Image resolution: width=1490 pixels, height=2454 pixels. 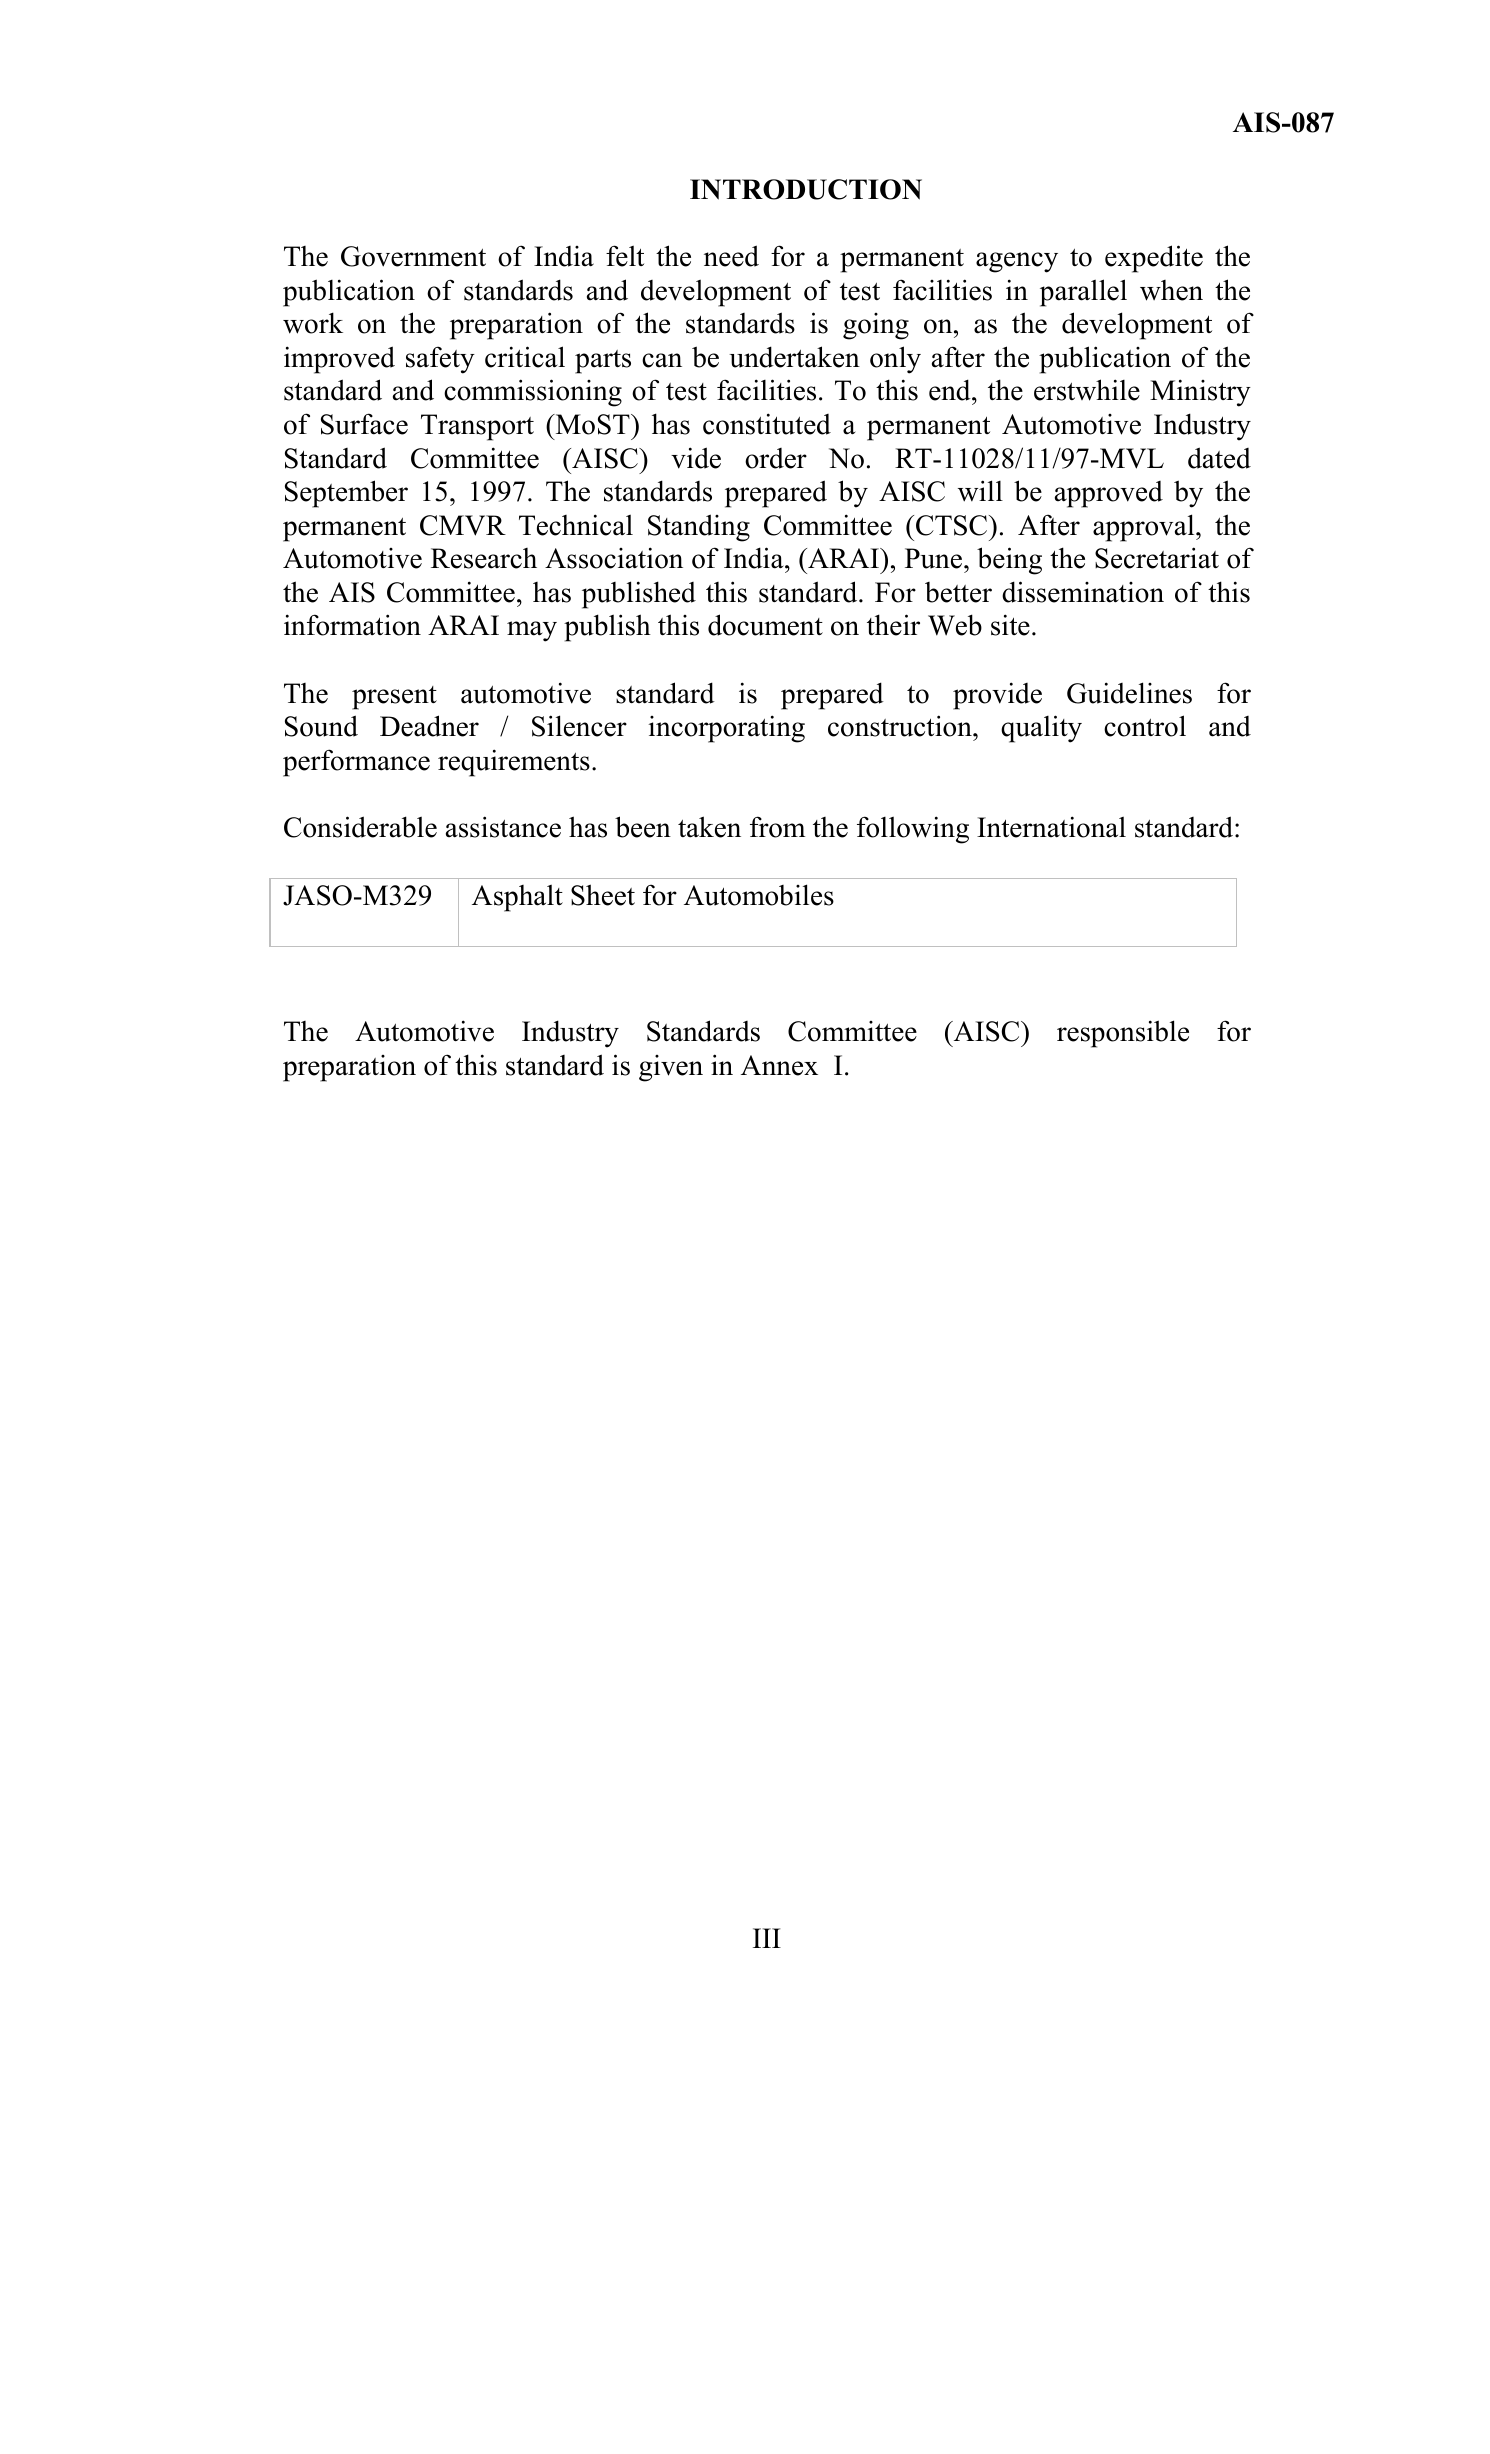 What do you see at coordinates (1051, 827) in the image?
I see `International` at bounding box center [1051, 827].
